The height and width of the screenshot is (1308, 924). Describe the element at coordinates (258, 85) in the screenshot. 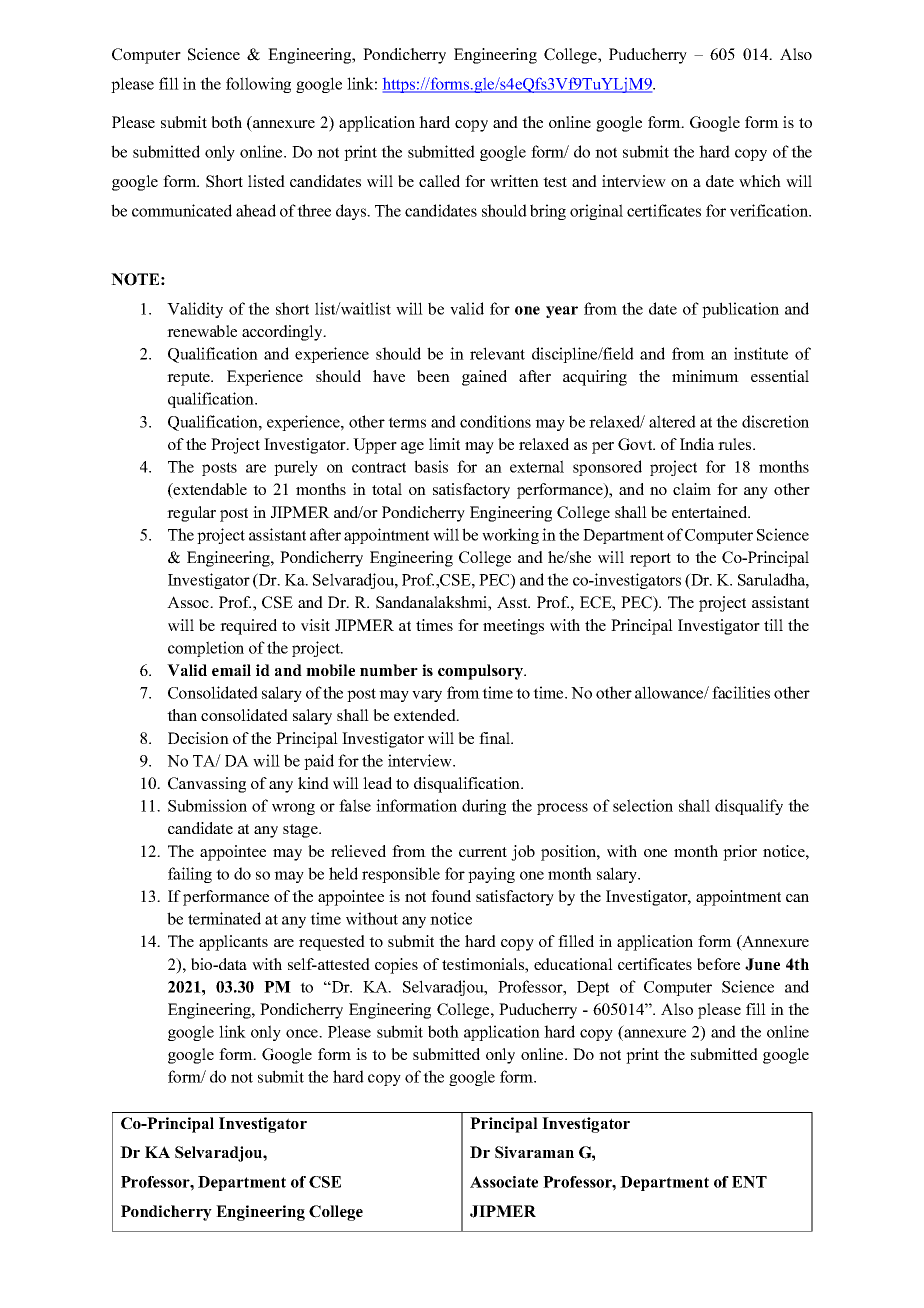

I see `following` at that location.
